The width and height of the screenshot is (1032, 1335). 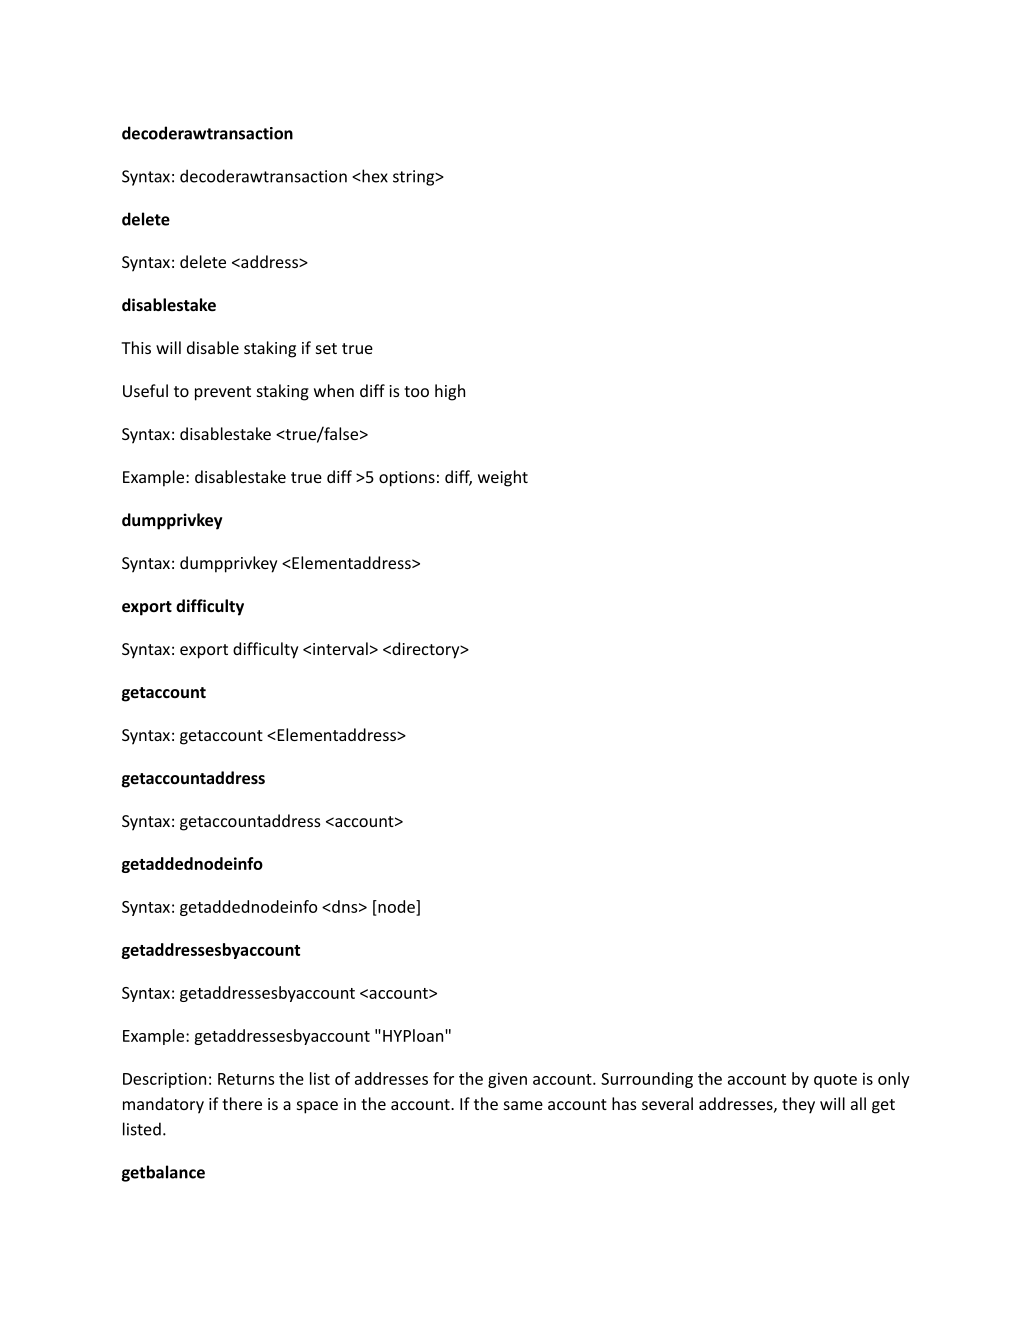 What do you see at coordinates (523, 1105) in the screenshot?
I see `same` at bounding box center [523, 1105].
